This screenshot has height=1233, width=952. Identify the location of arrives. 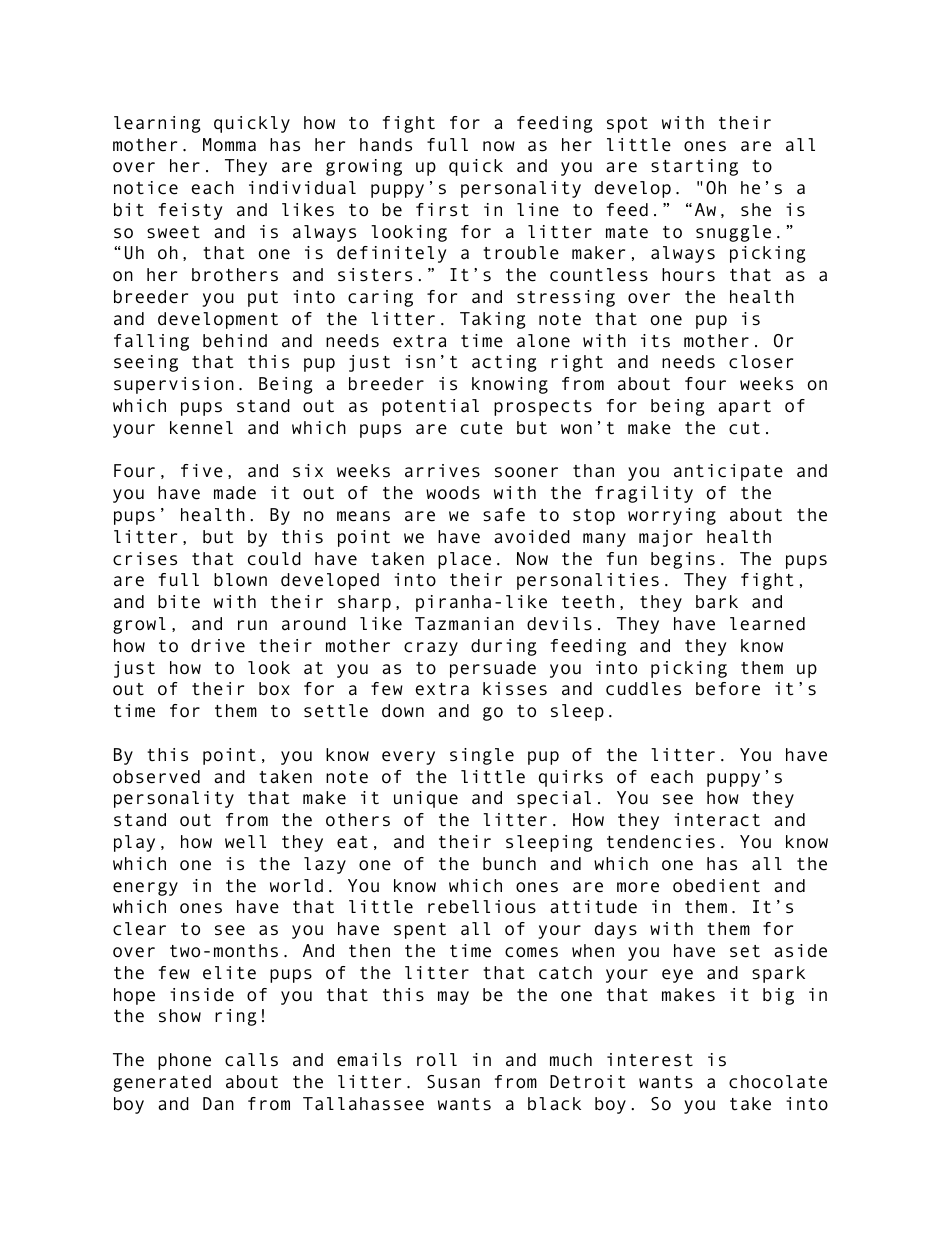
(442, 471).
